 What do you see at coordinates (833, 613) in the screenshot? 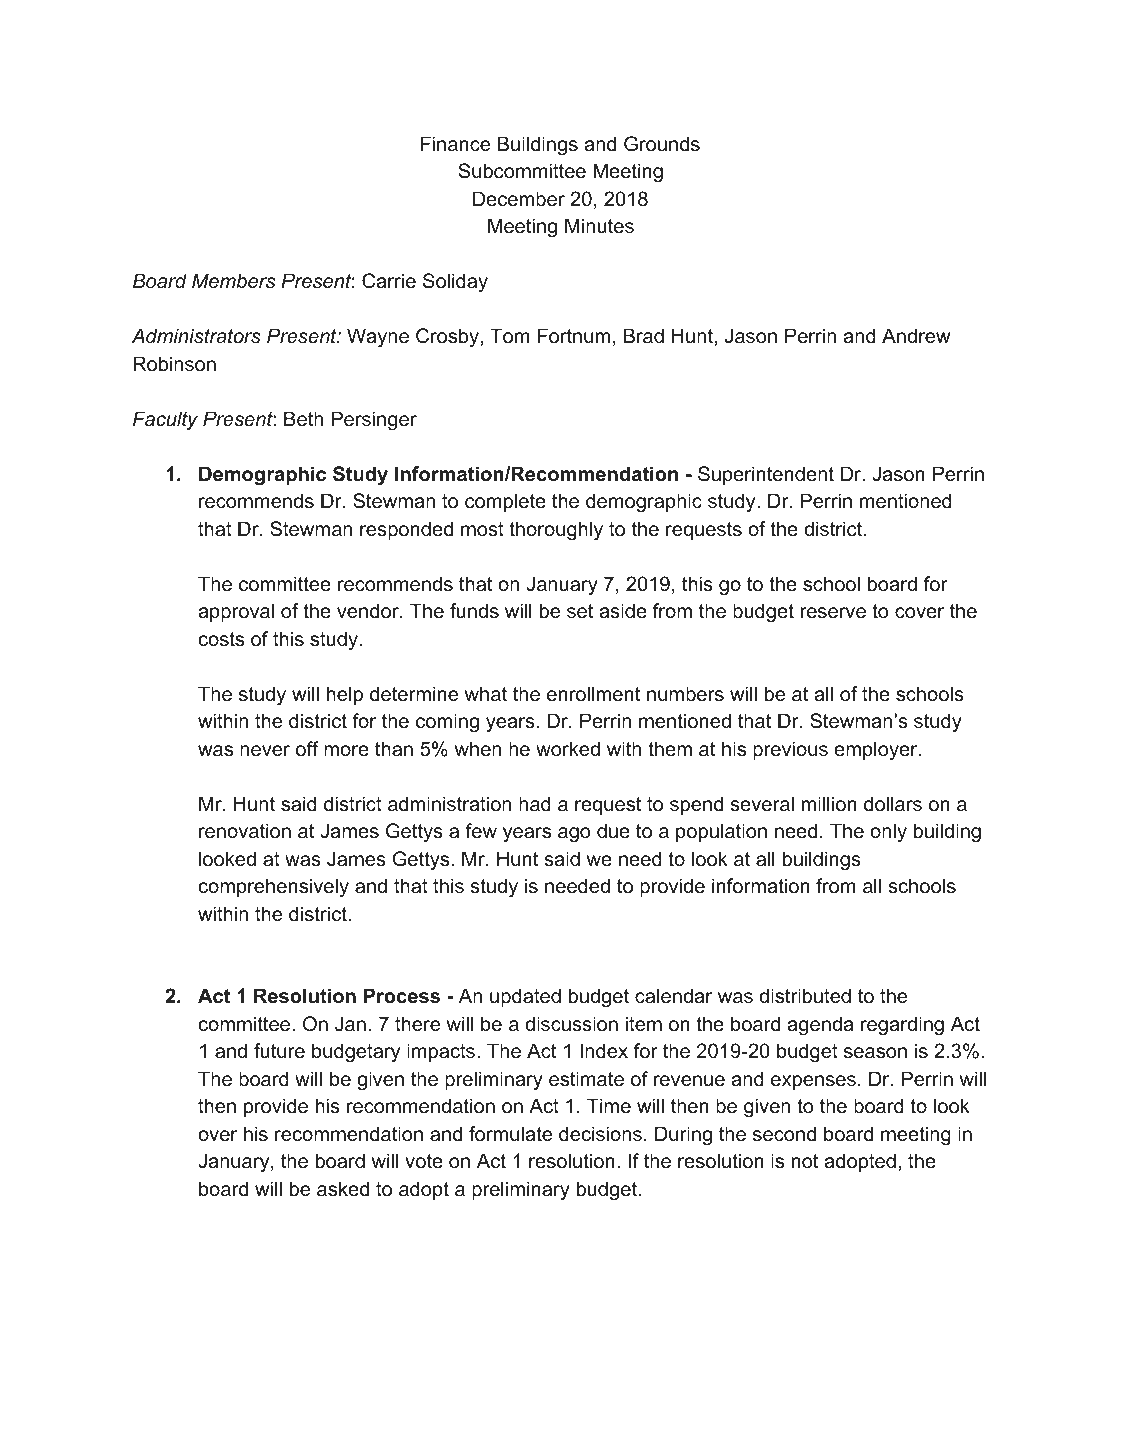
I see `reserve` at bounding box center [833, 613].
